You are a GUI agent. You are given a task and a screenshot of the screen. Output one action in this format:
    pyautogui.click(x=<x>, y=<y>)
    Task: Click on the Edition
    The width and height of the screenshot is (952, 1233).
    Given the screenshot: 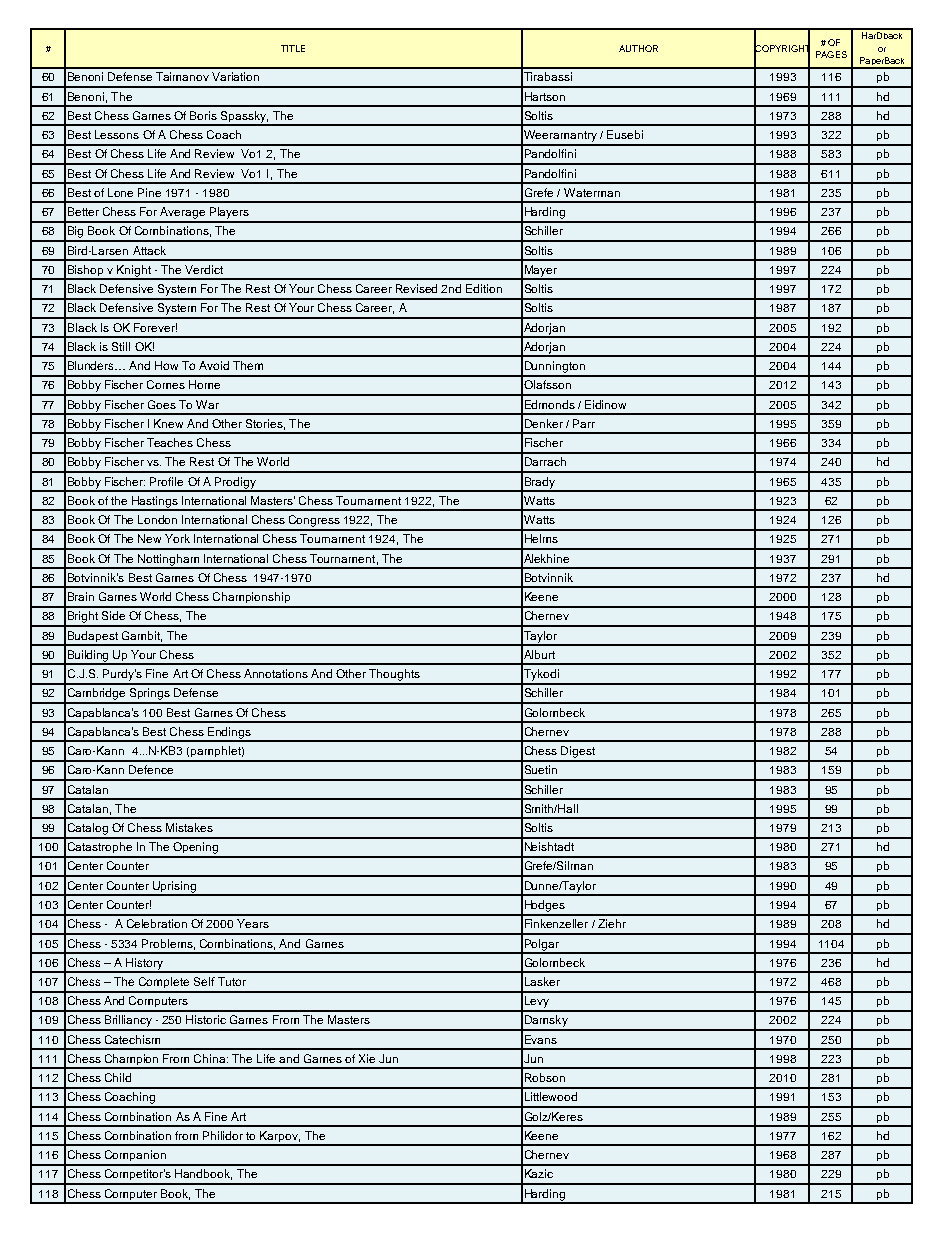 What is the action you would take?
    pyautogui.click(x=484, y=288)
